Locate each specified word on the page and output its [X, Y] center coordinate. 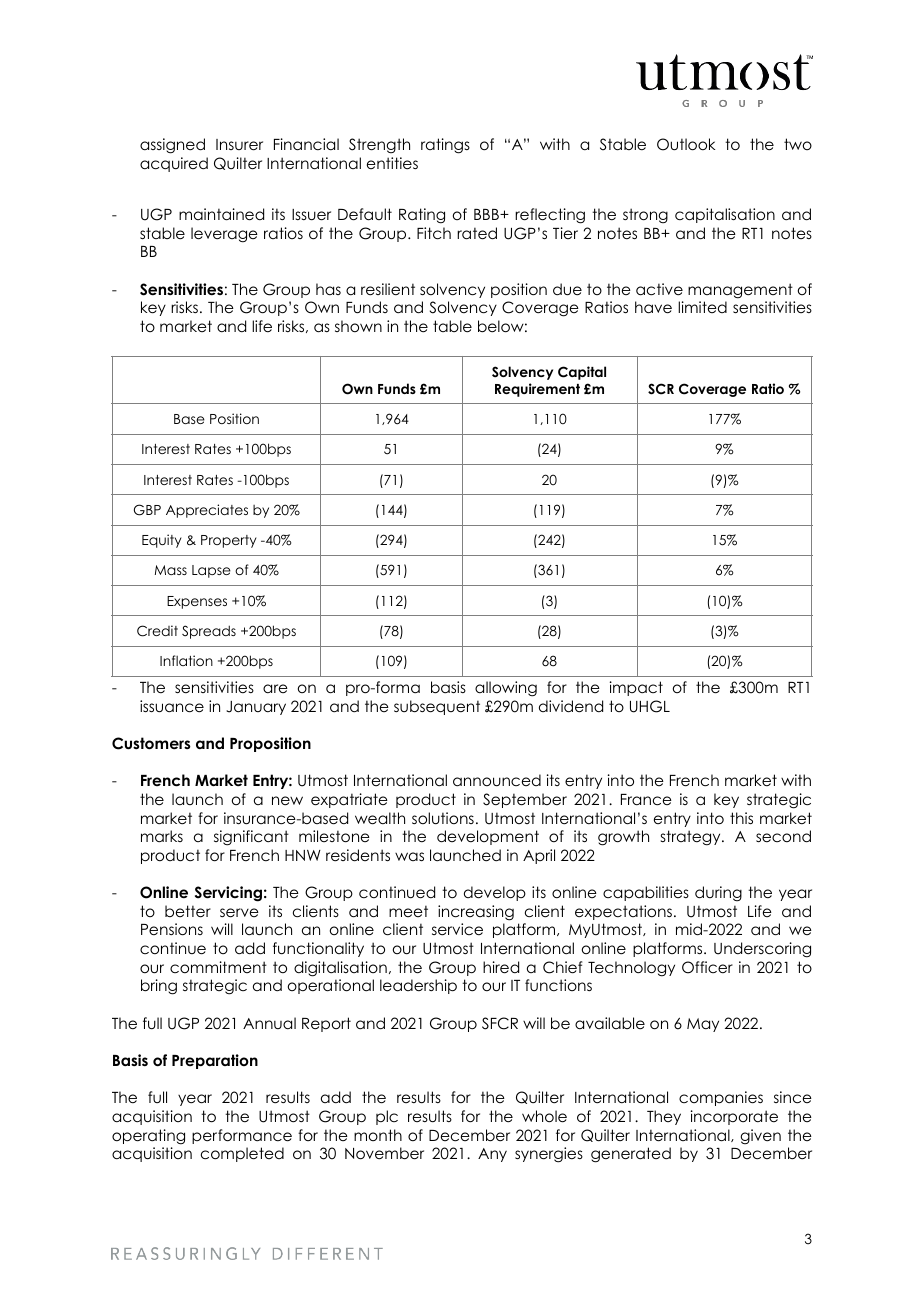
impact [636, 688]
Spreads [209, 632]
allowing [506, 689]
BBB [487, 214]
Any [492, 1155]
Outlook [686, 144]
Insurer [239, 145]
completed [242, 1154]
